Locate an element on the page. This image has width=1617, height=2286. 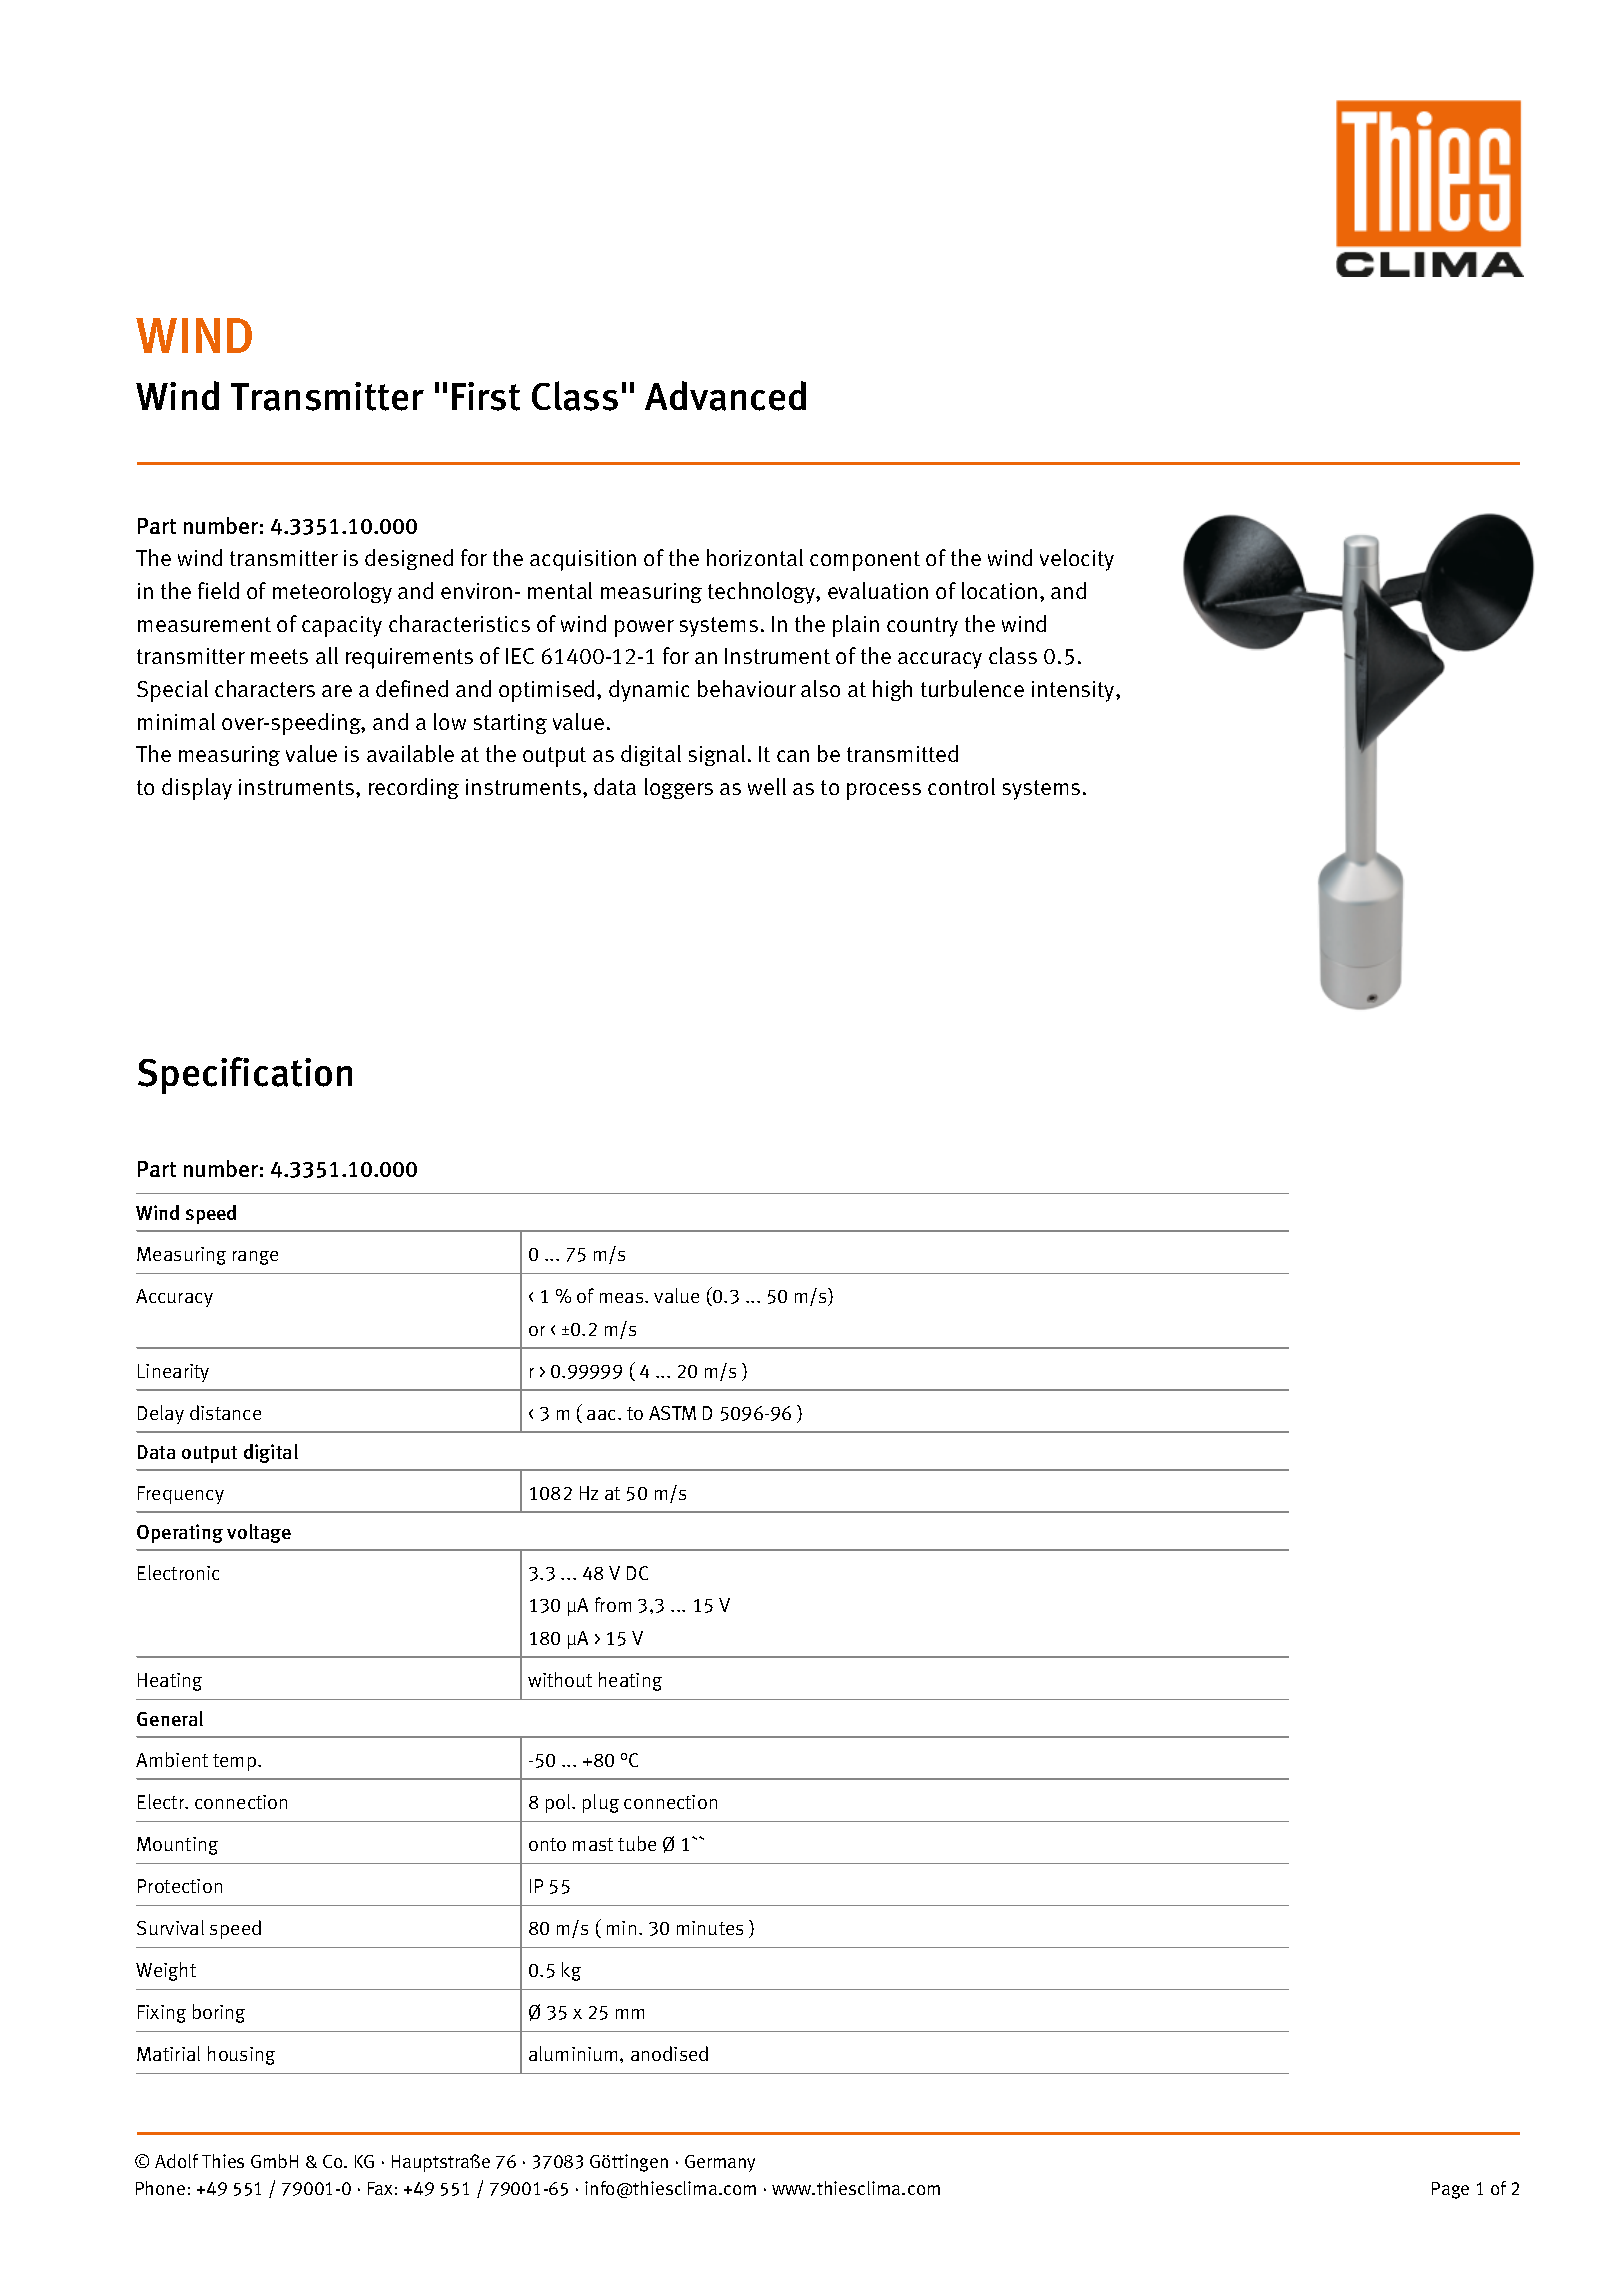
Page is located at coordinates (1450, 2190).
